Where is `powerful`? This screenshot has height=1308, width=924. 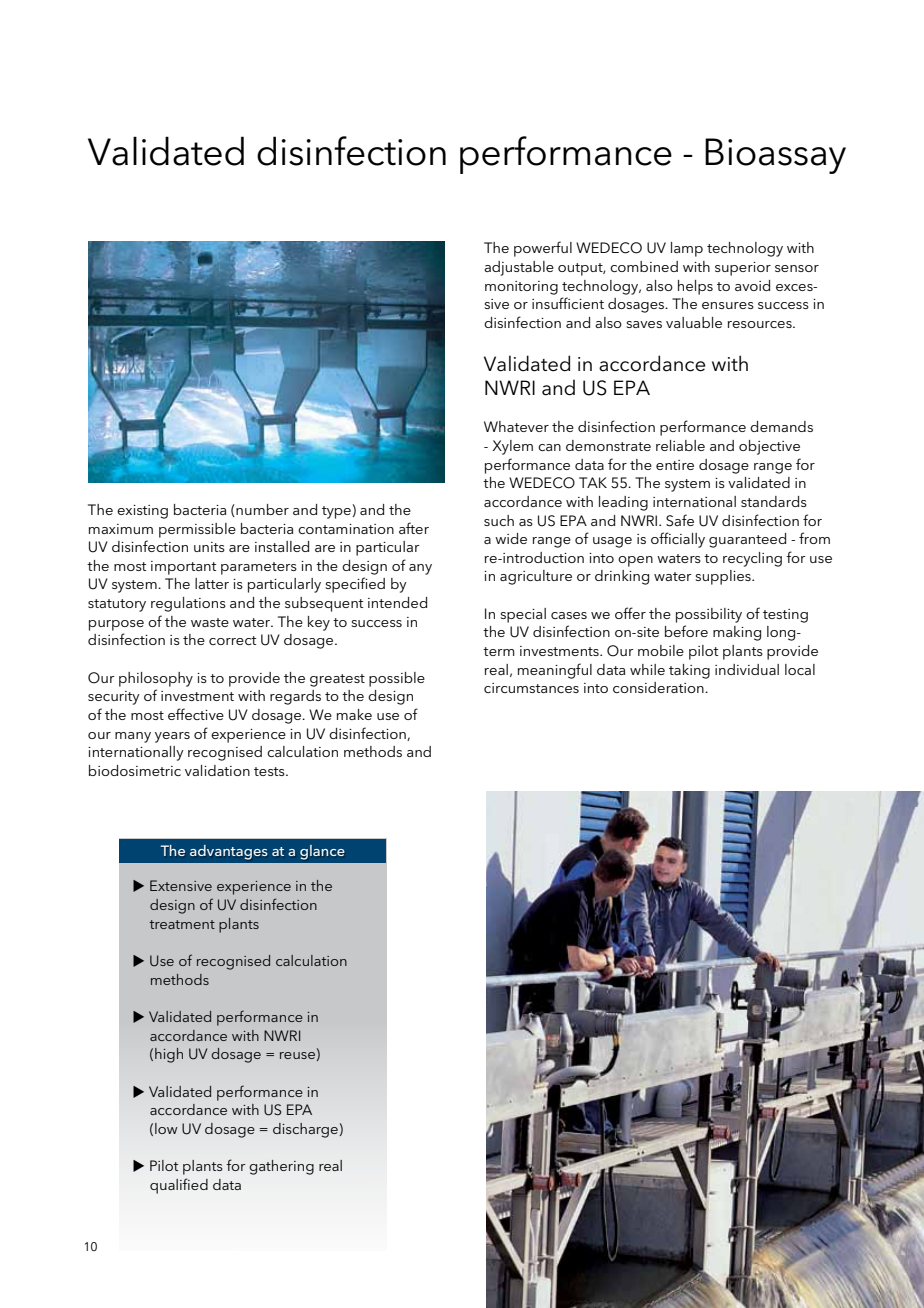
powerful is located at coordinates (543, 249).
